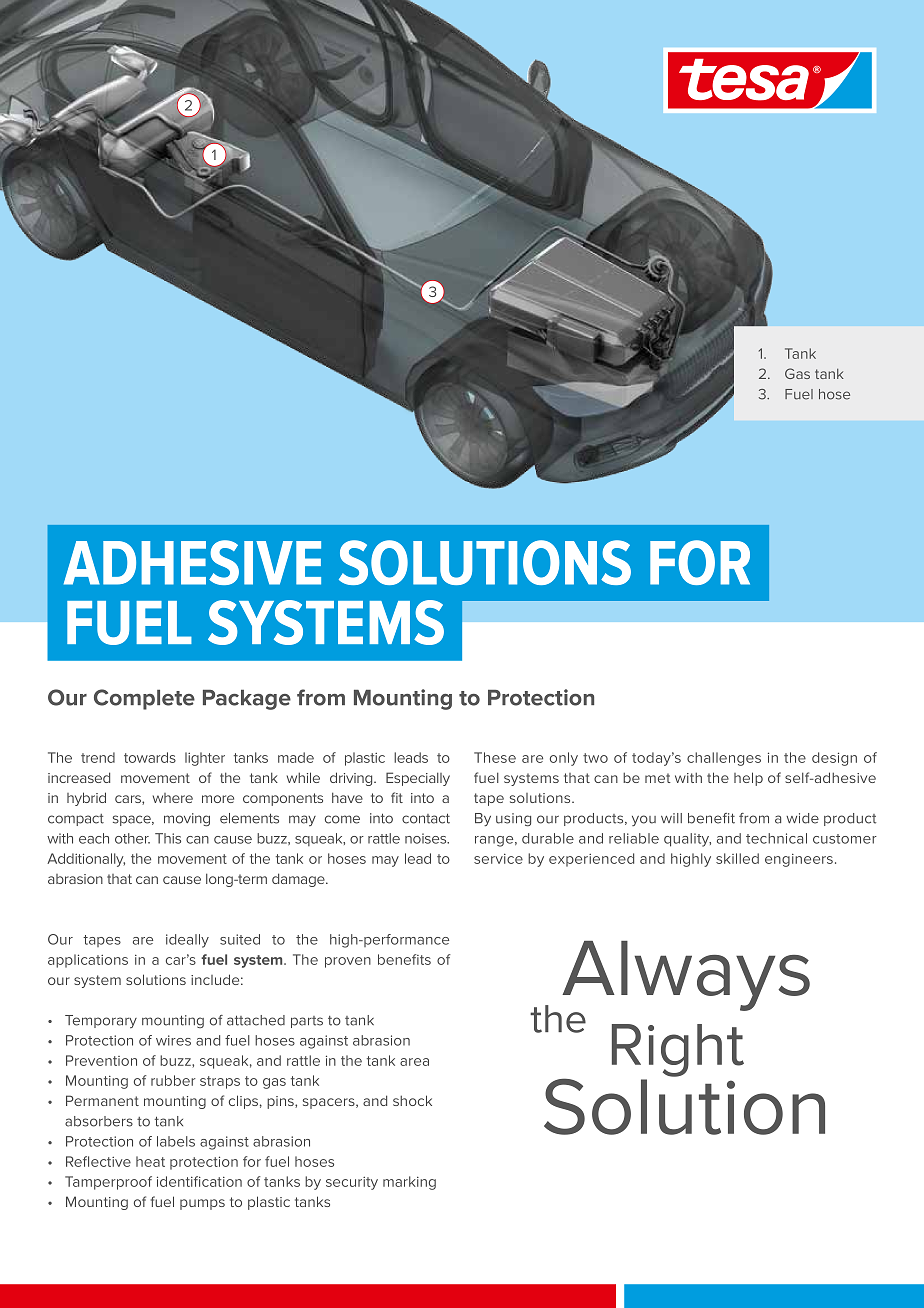 The height and width of the image is (1308, 924). Describe the element at coordinates (348, 962) in the image. I see `proven` at that location.
